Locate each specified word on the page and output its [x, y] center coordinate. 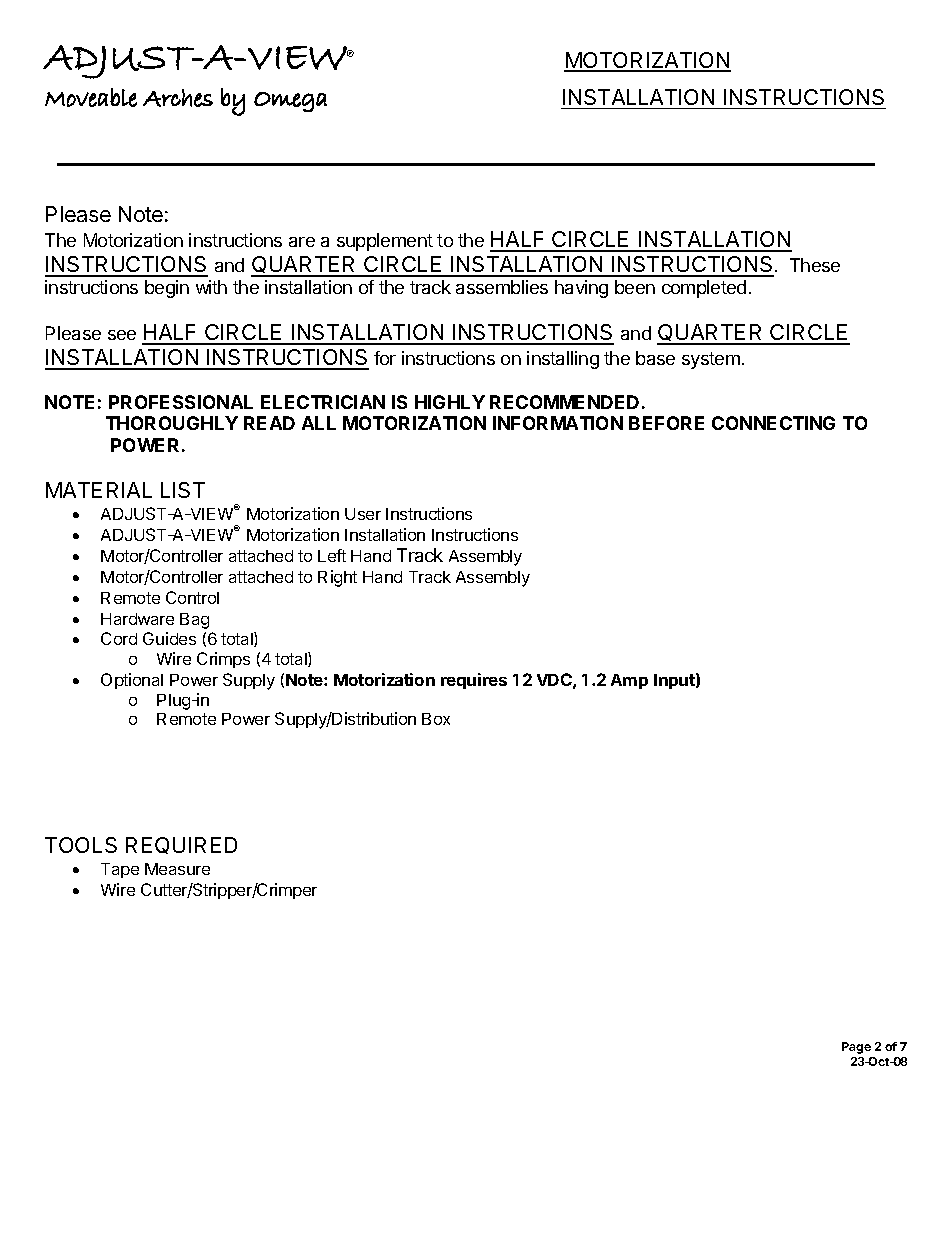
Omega [290, 102]
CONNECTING [773, 423]
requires [474, 681]
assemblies [502, 287]
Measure [177, 869]
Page [856, 1048]
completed [704, 289]
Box [436, 719]
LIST [183, 490]
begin [167, 289]
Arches [178, 98]
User [363, 514]
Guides [169, 638]
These [815, 265]
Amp [629, 681]
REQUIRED [181, 845]
